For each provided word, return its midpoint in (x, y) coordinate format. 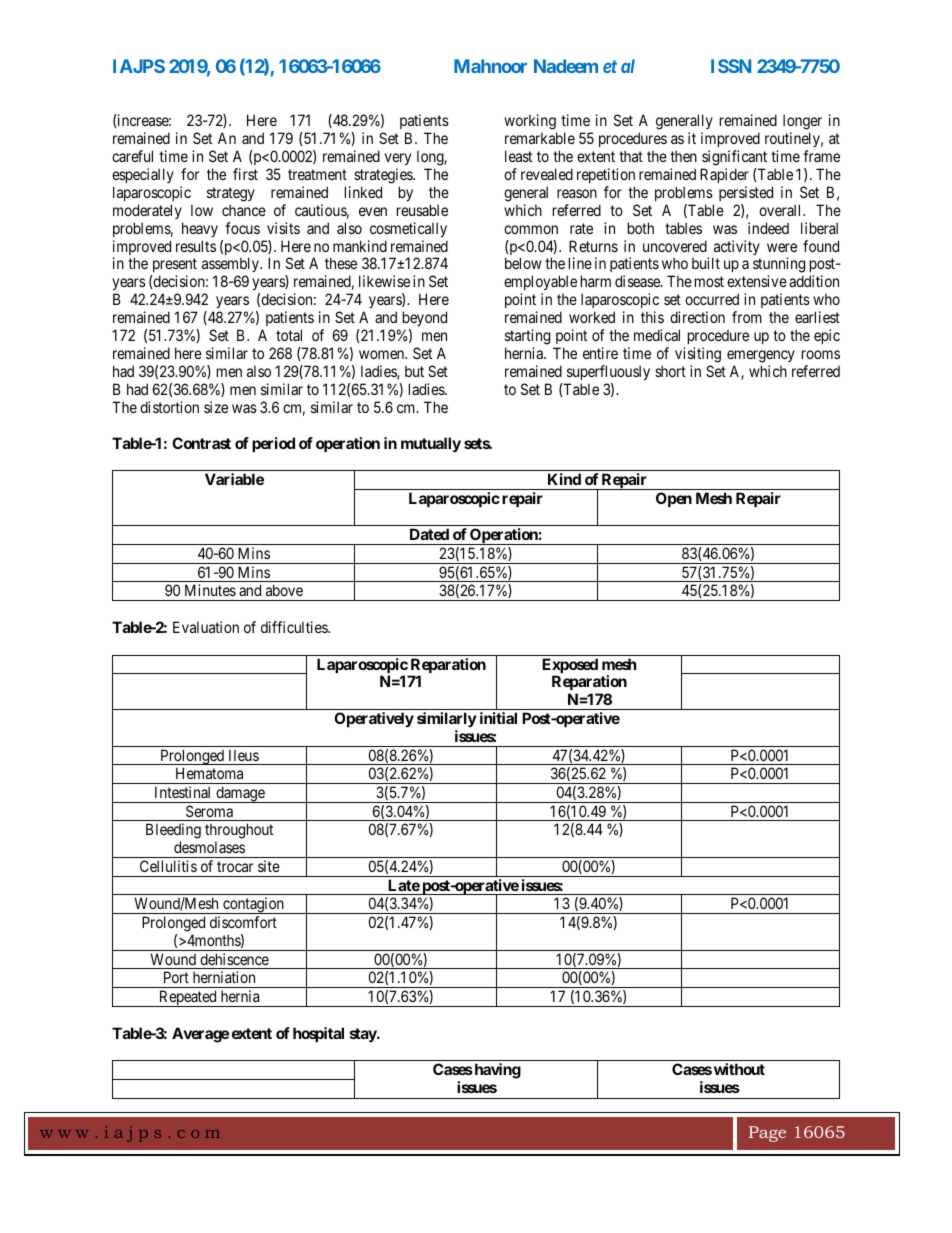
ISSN (731, 66)
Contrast (201, 443)
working (530, 123)
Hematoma (209, 773)
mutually (431, 444)
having (496, 1071)
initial (498, 718)
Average (200, 1035)
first (245, 174)
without (739, 1069)
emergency (761, 356)
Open (674, 499)
